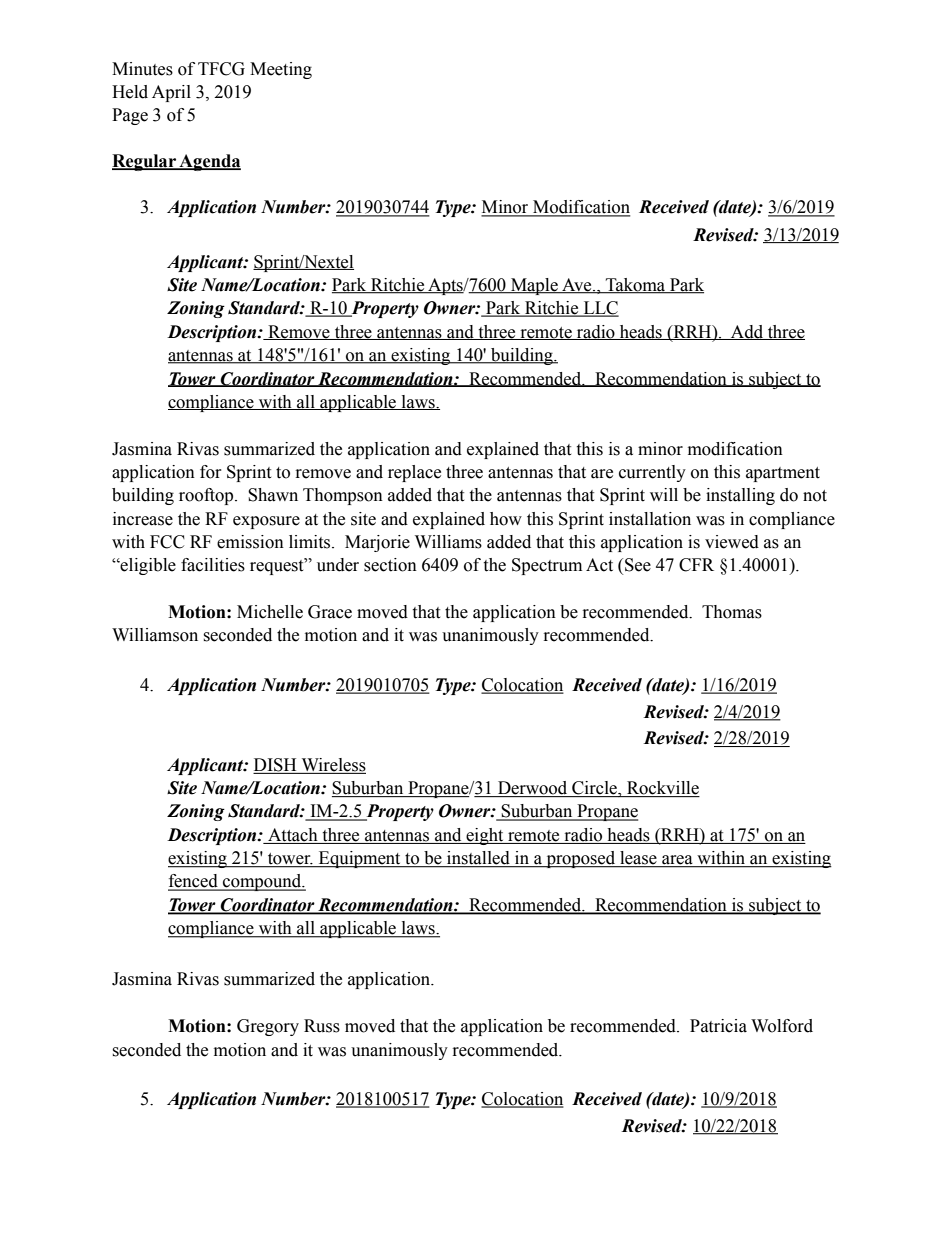  Describe the element at coordinates (213, 565) in the screenshot. I see `facilities` at that location.
